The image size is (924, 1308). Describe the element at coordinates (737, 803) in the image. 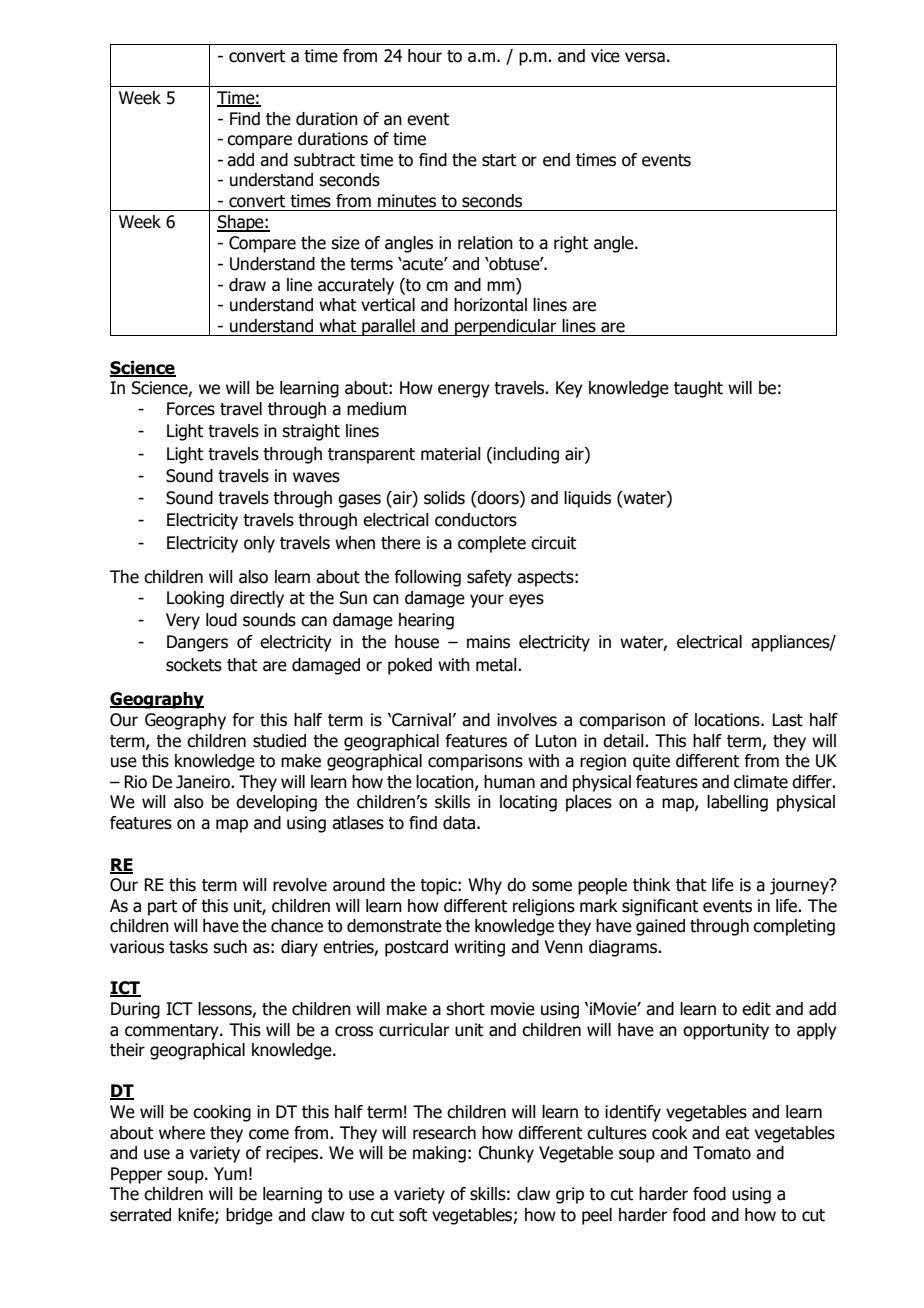

I see `labelling` at that location.
